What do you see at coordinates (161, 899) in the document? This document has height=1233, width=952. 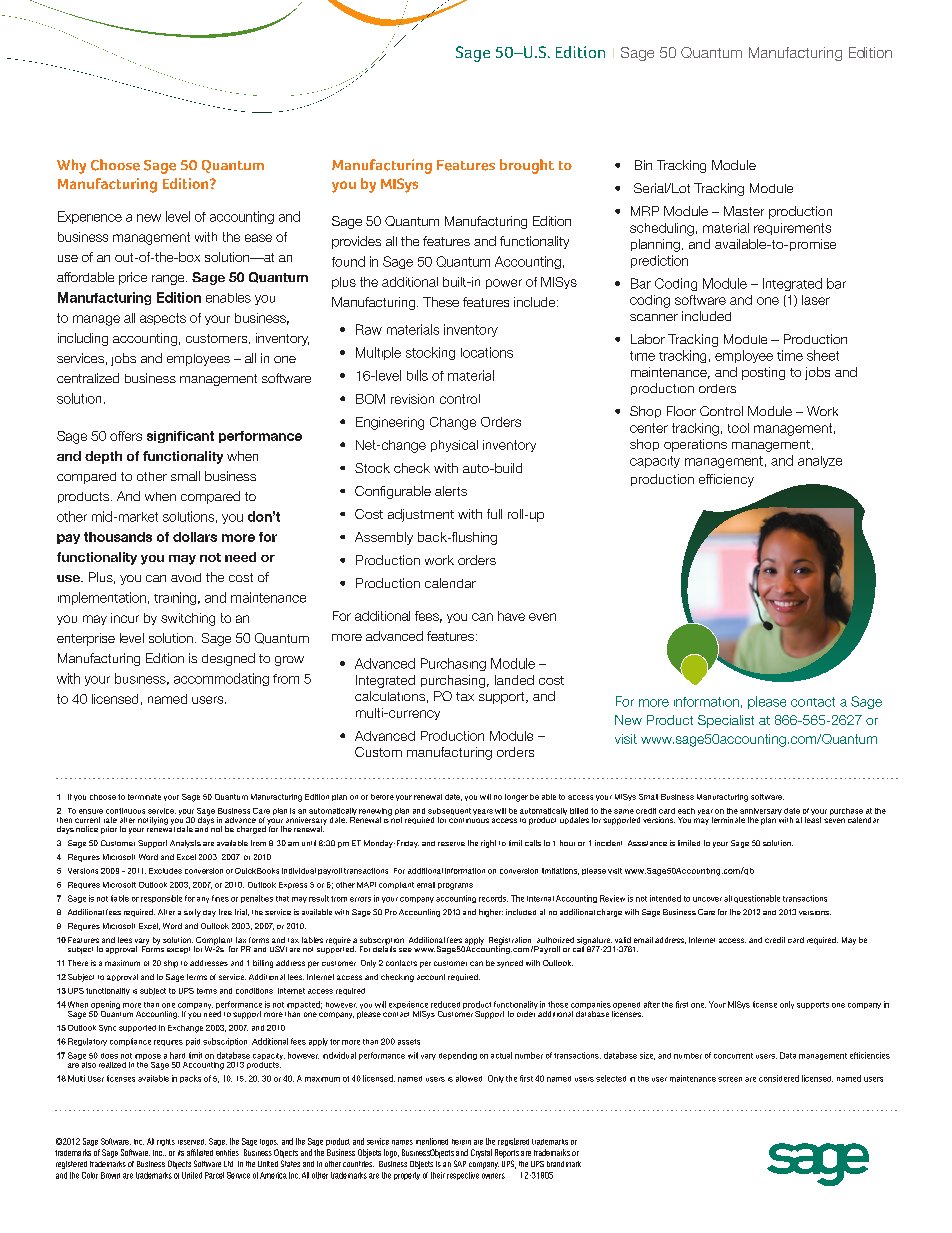 I see `responsible` at bounding box center [161, 899].
